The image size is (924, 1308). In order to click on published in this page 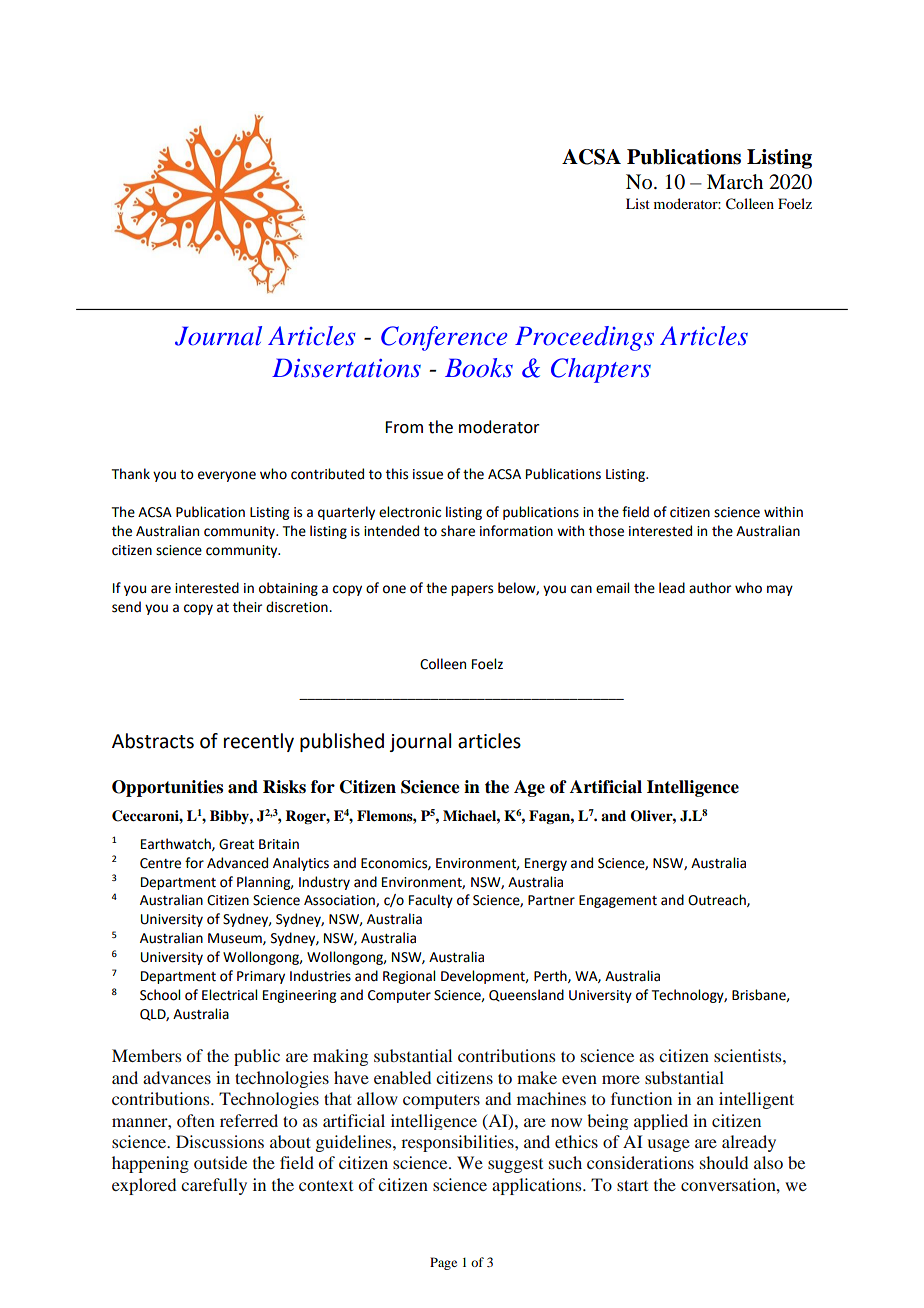, I will do `click(342, 742)`.
